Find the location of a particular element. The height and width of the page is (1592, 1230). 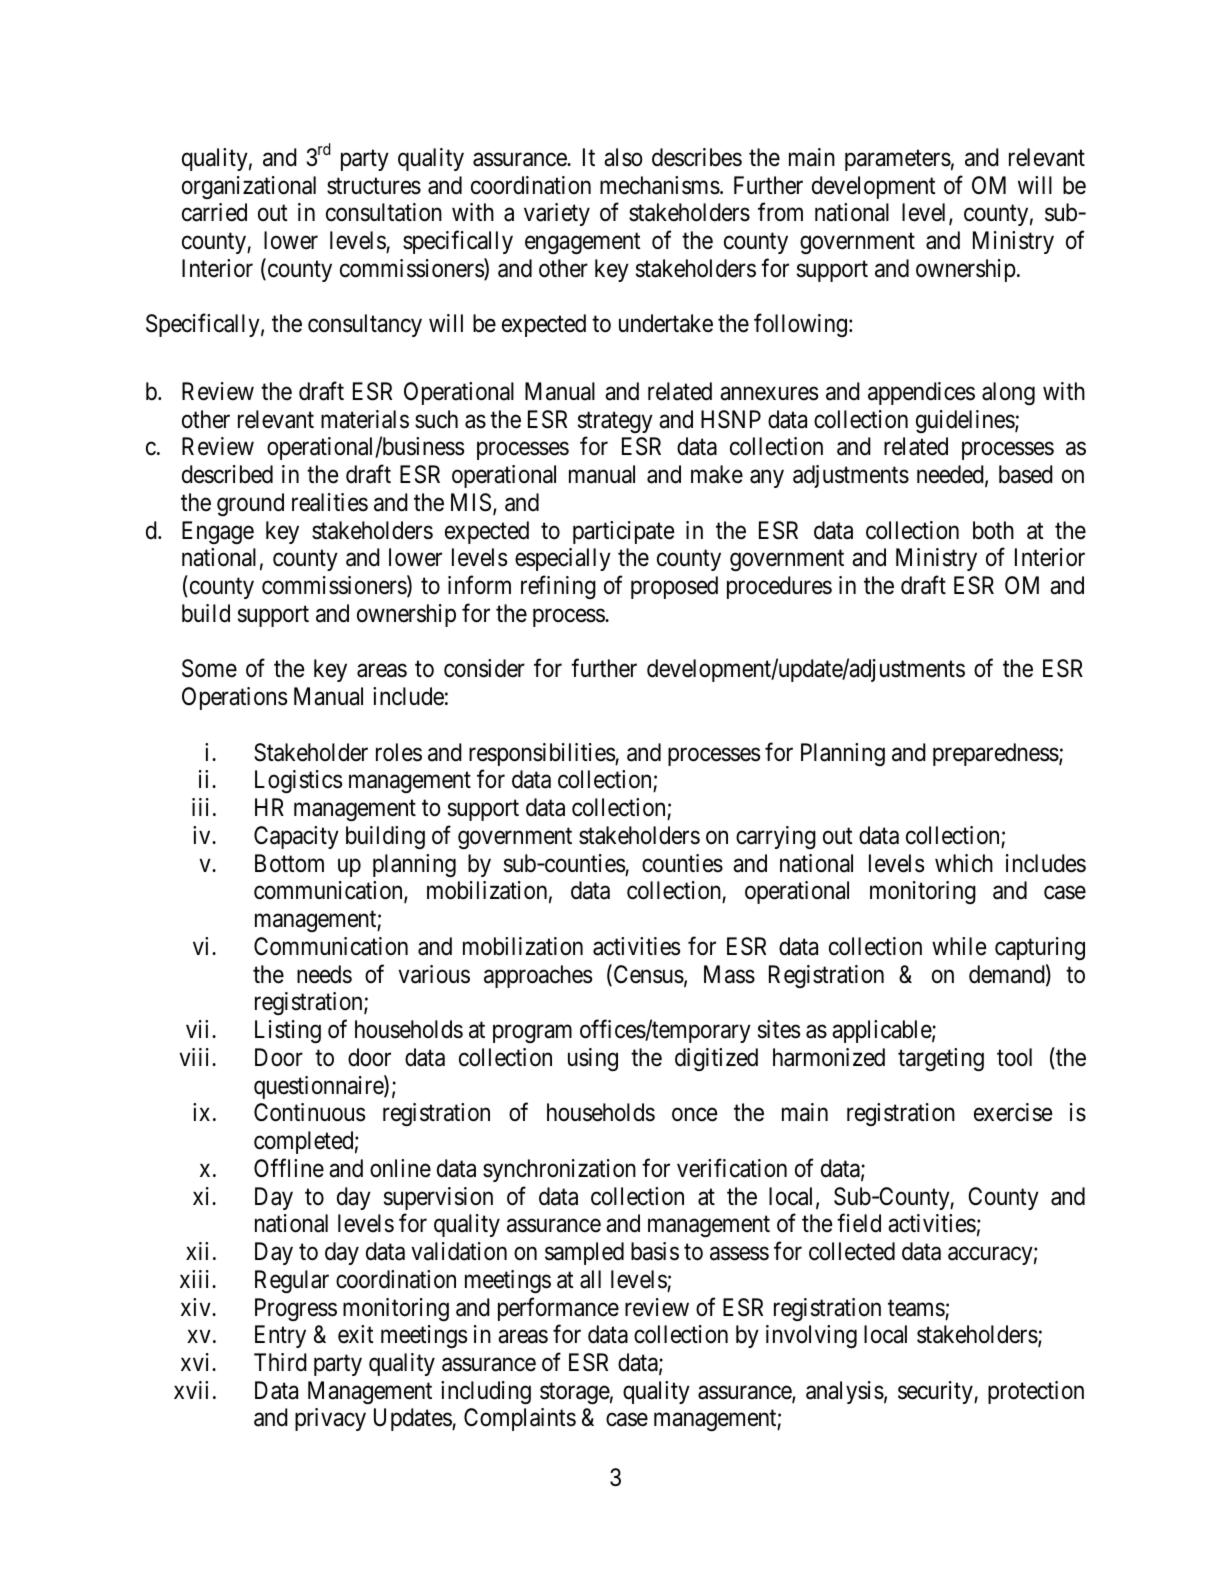

organizational is located at coordinates (249, 187).
